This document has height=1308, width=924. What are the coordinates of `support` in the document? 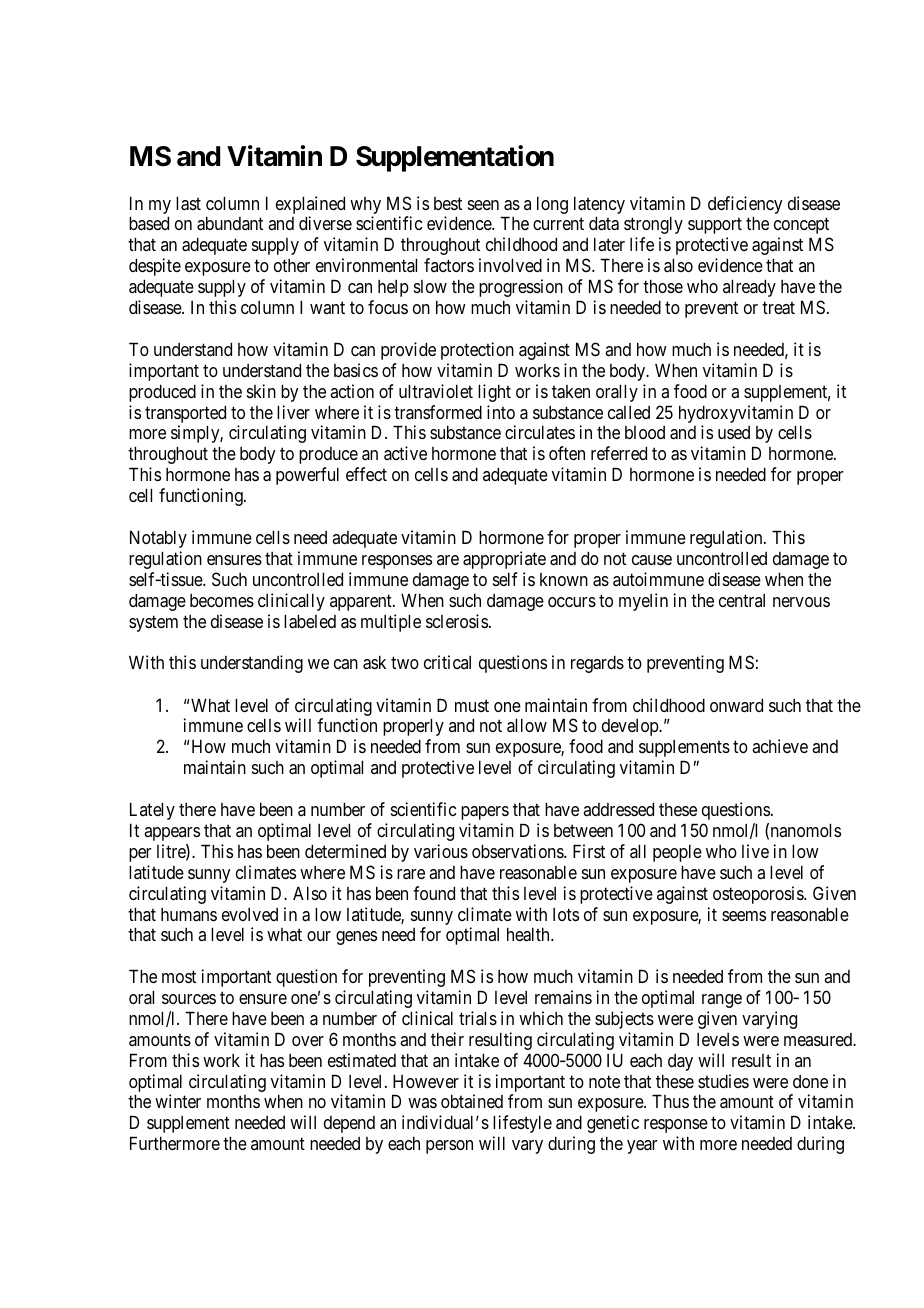 It's located at (715, 226).
